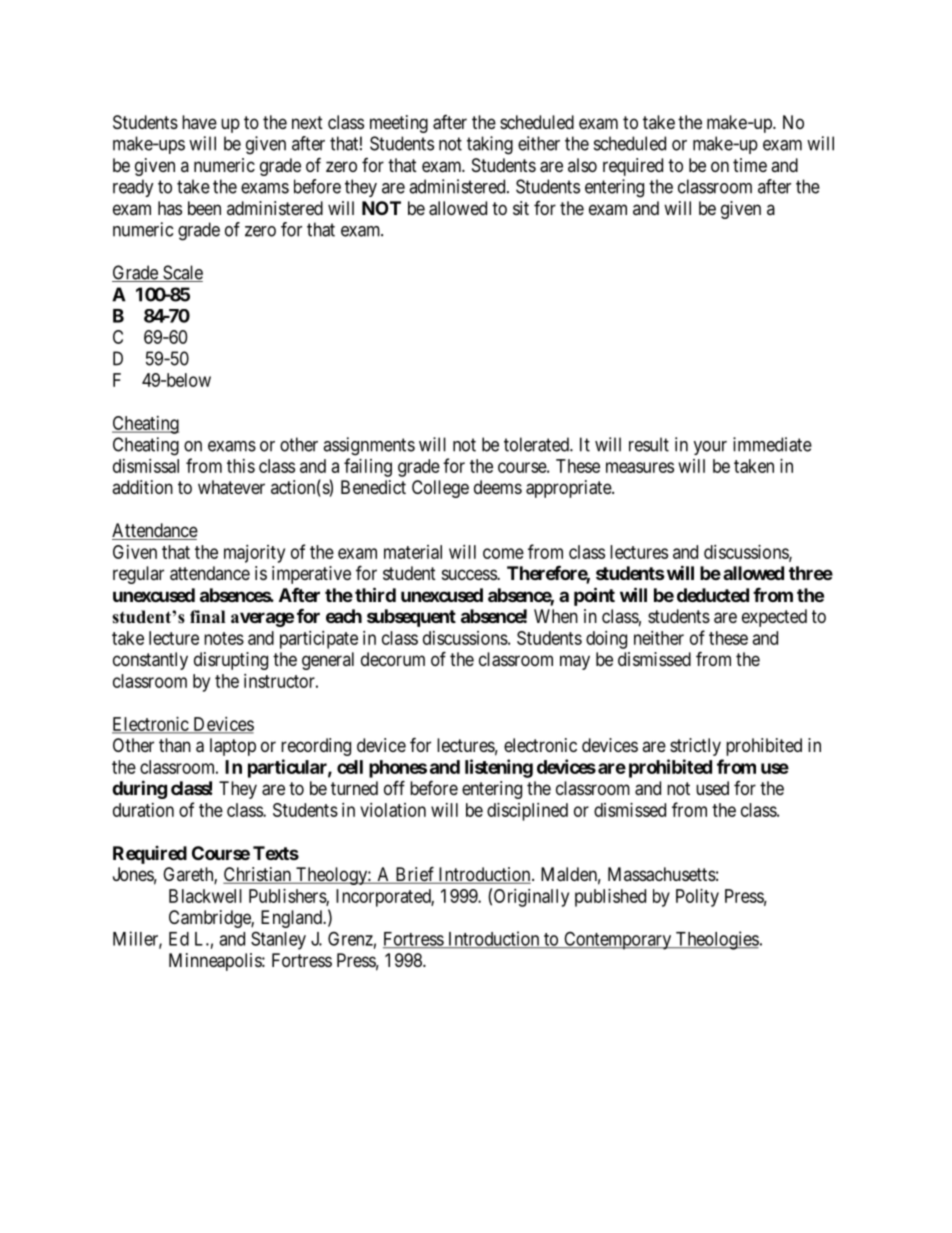 Image resolution: width=952 pixels, height=1233 pixels. What do you see at coordinates (606, 640) in the screenshot?
I see `doing` at bounding box center [606, 640].
